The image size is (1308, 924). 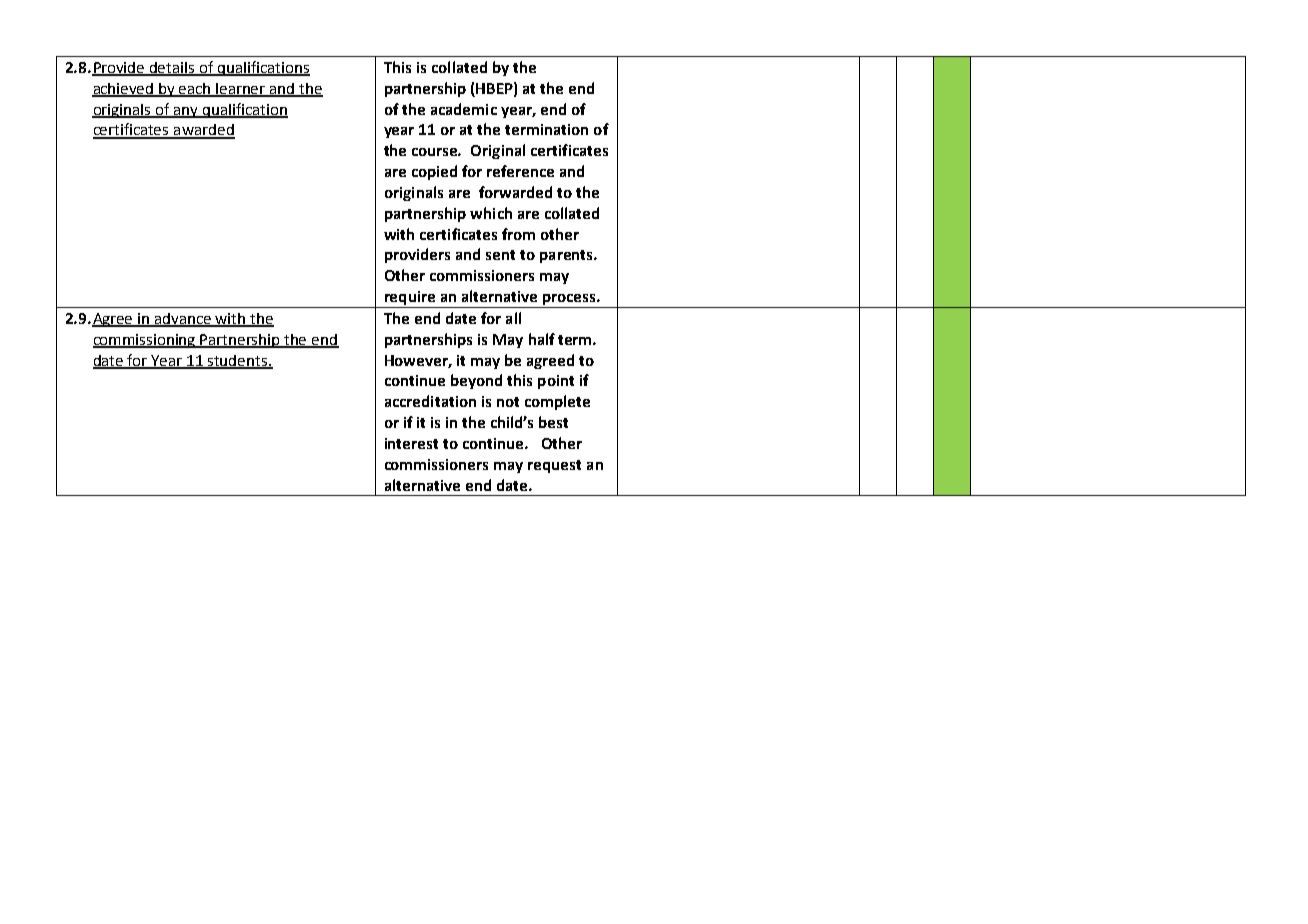 What do you see at coordinates (145, 341) in the screenshot?
I see `commissioning` at bounding box center [145, 341].
